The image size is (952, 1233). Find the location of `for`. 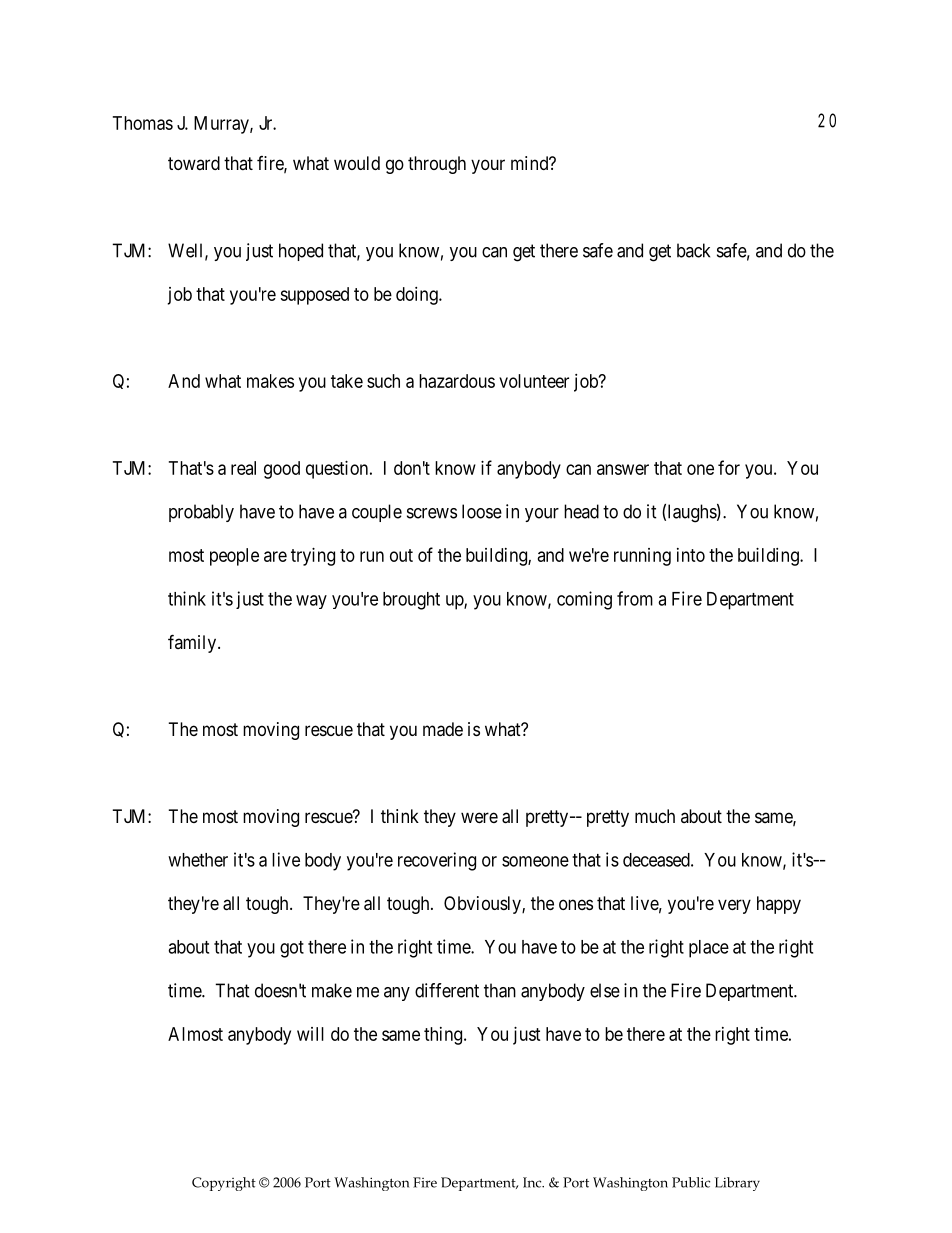

for is located at coordinates (729, 467).
